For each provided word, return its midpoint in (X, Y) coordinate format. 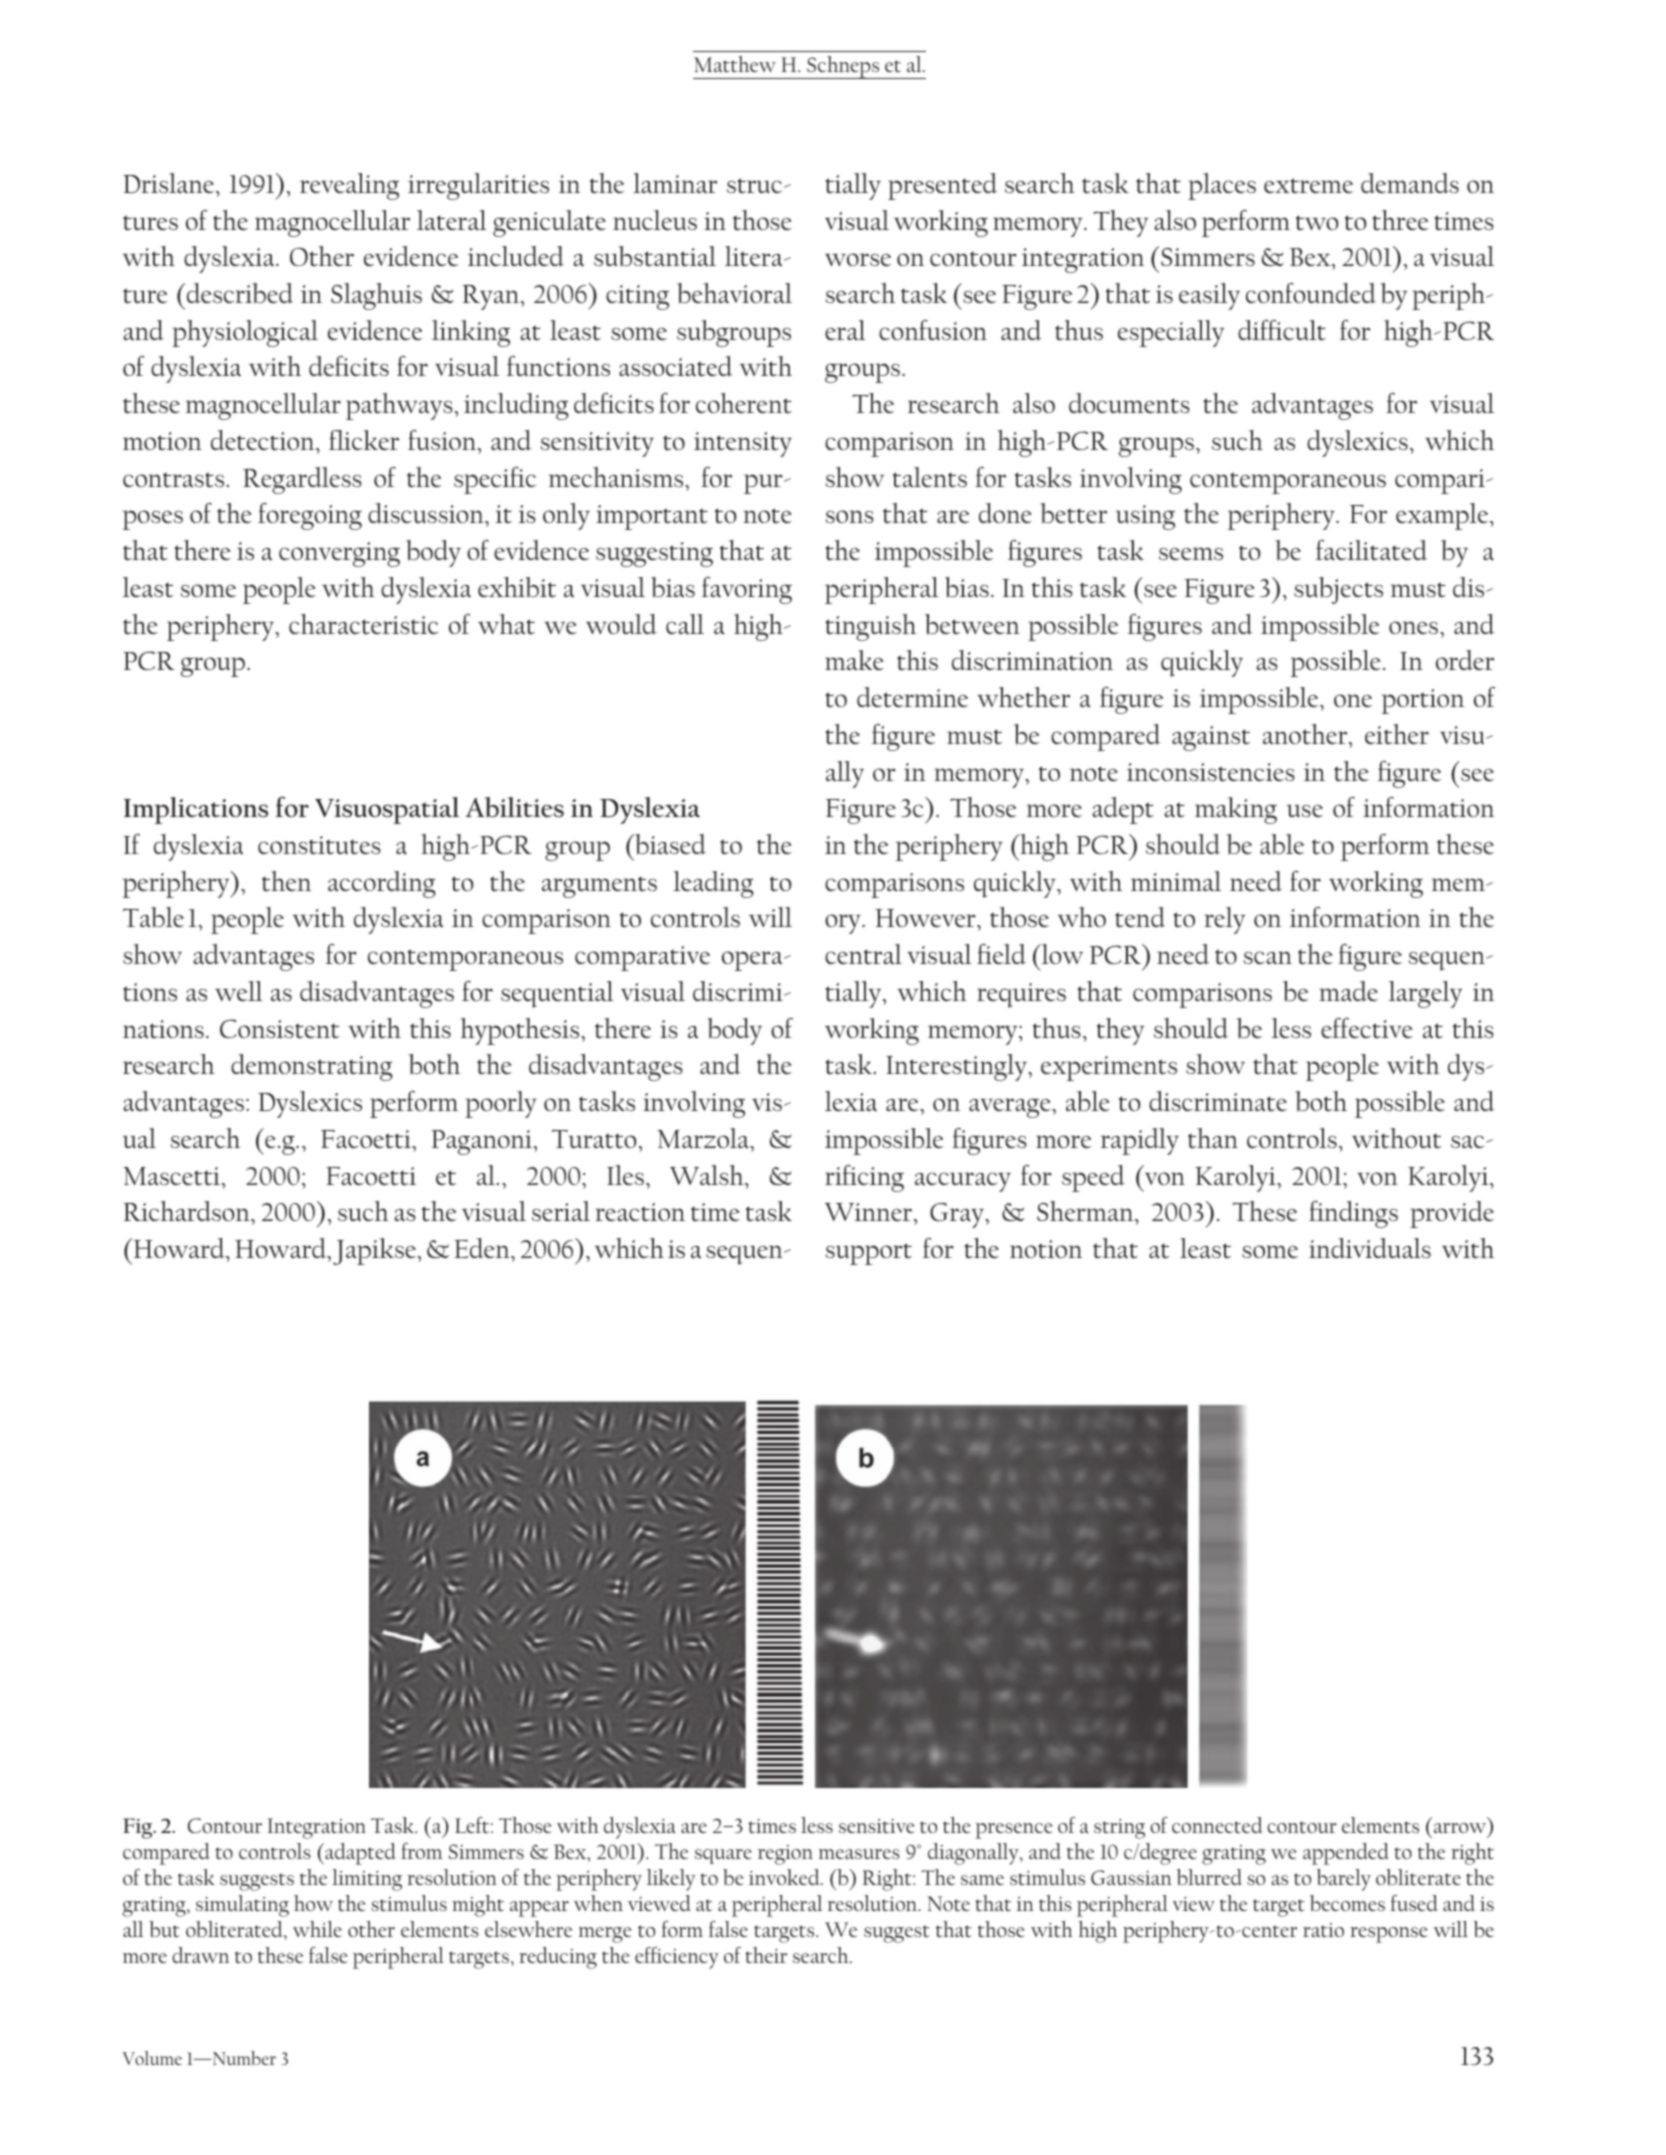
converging (339, 554)
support (869, 1254)
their (766, 1955)
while (317, 1929)
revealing (349, 186)
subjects (1338, 590)
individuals (1370, 1248)
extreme (1308, 185)
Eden (483, 1248)
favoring (747, 590)
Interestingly (957, 1067)
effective (1367, 1028)
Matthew (735, 64)
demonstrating (312, 1067)
